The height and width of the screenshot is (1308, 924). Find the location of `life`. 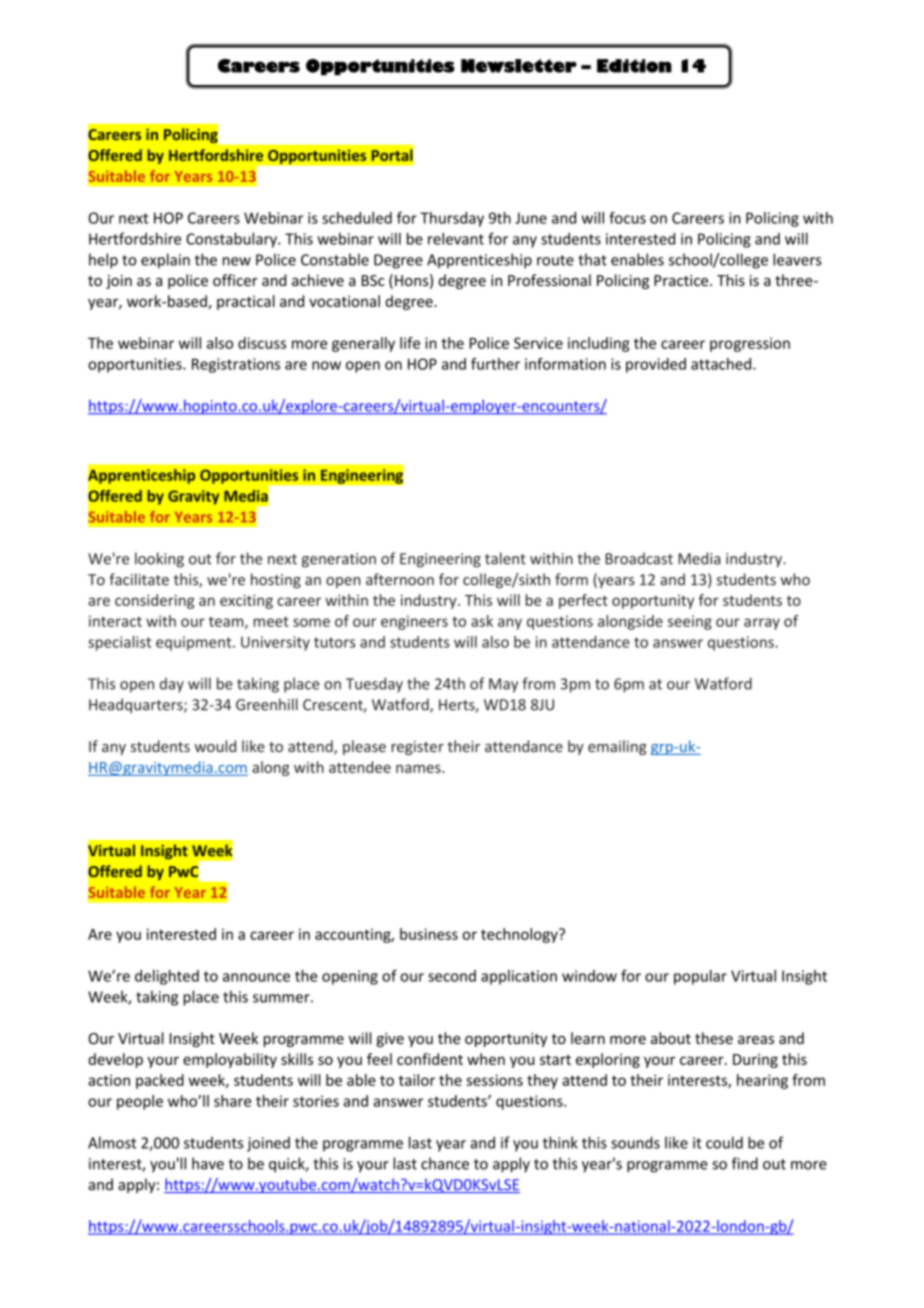

life is located at coordinates (410, 343).
